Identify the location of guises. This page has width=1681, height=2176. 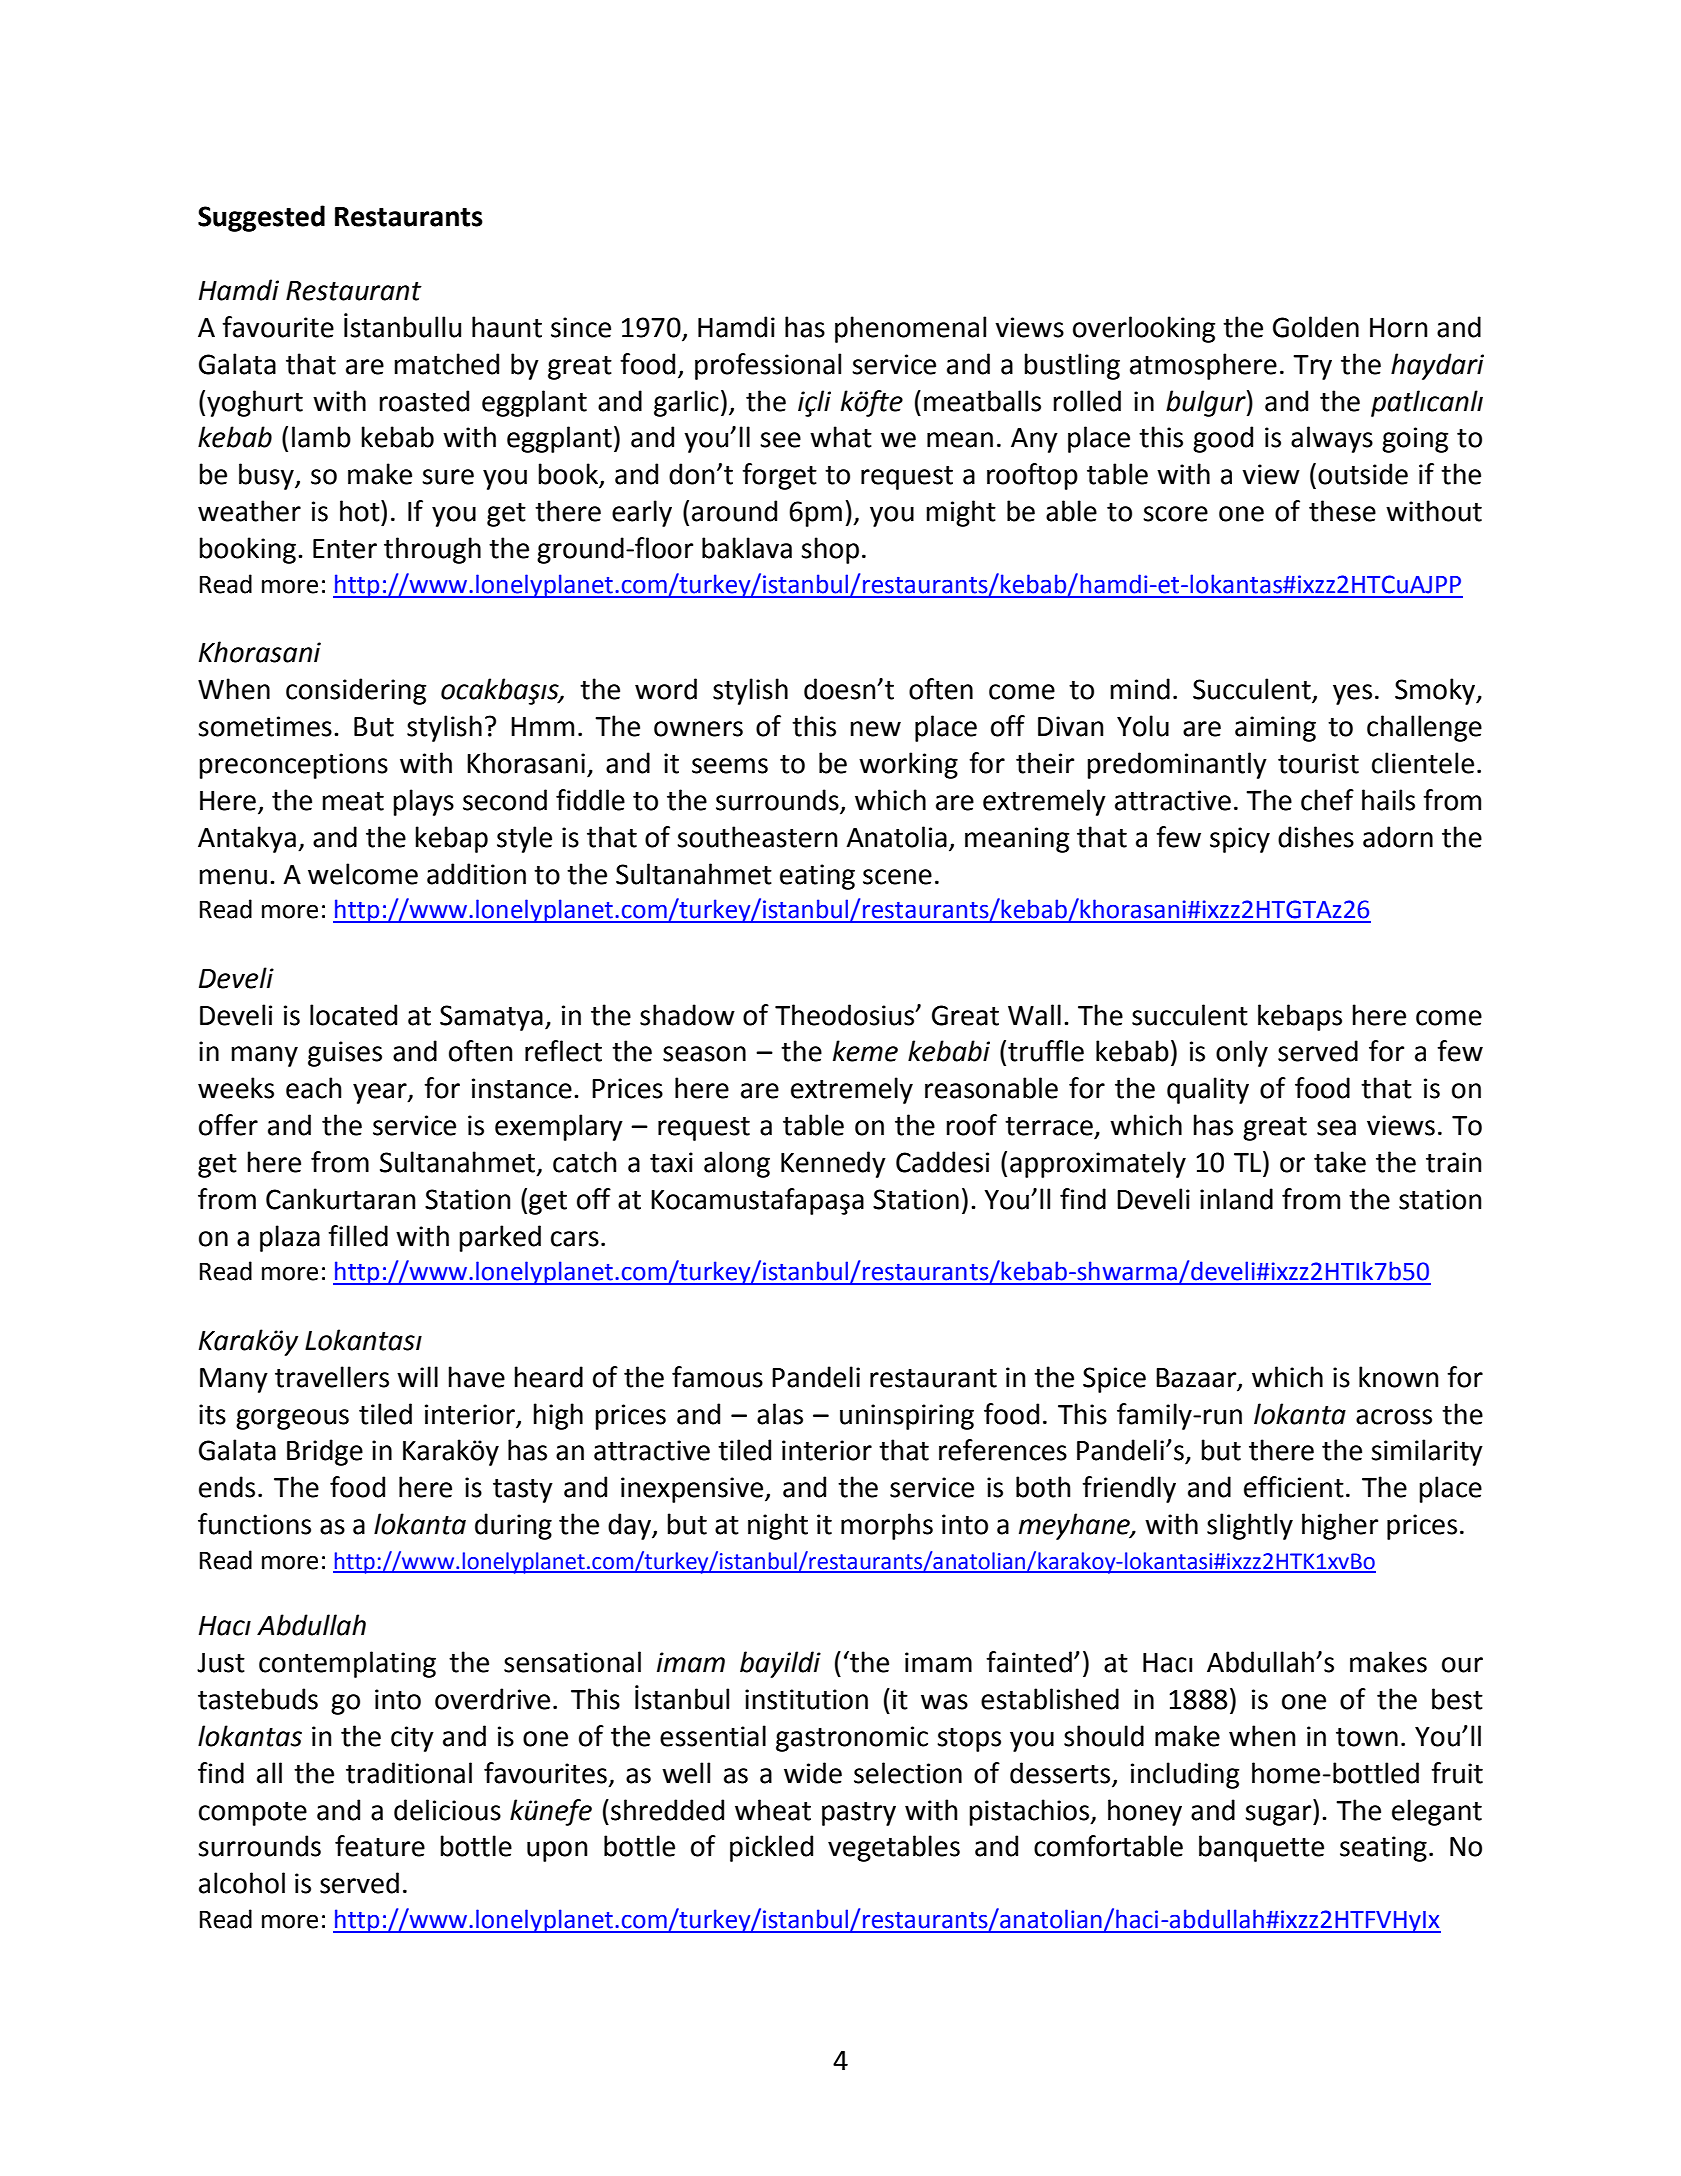
(345, 1054).
